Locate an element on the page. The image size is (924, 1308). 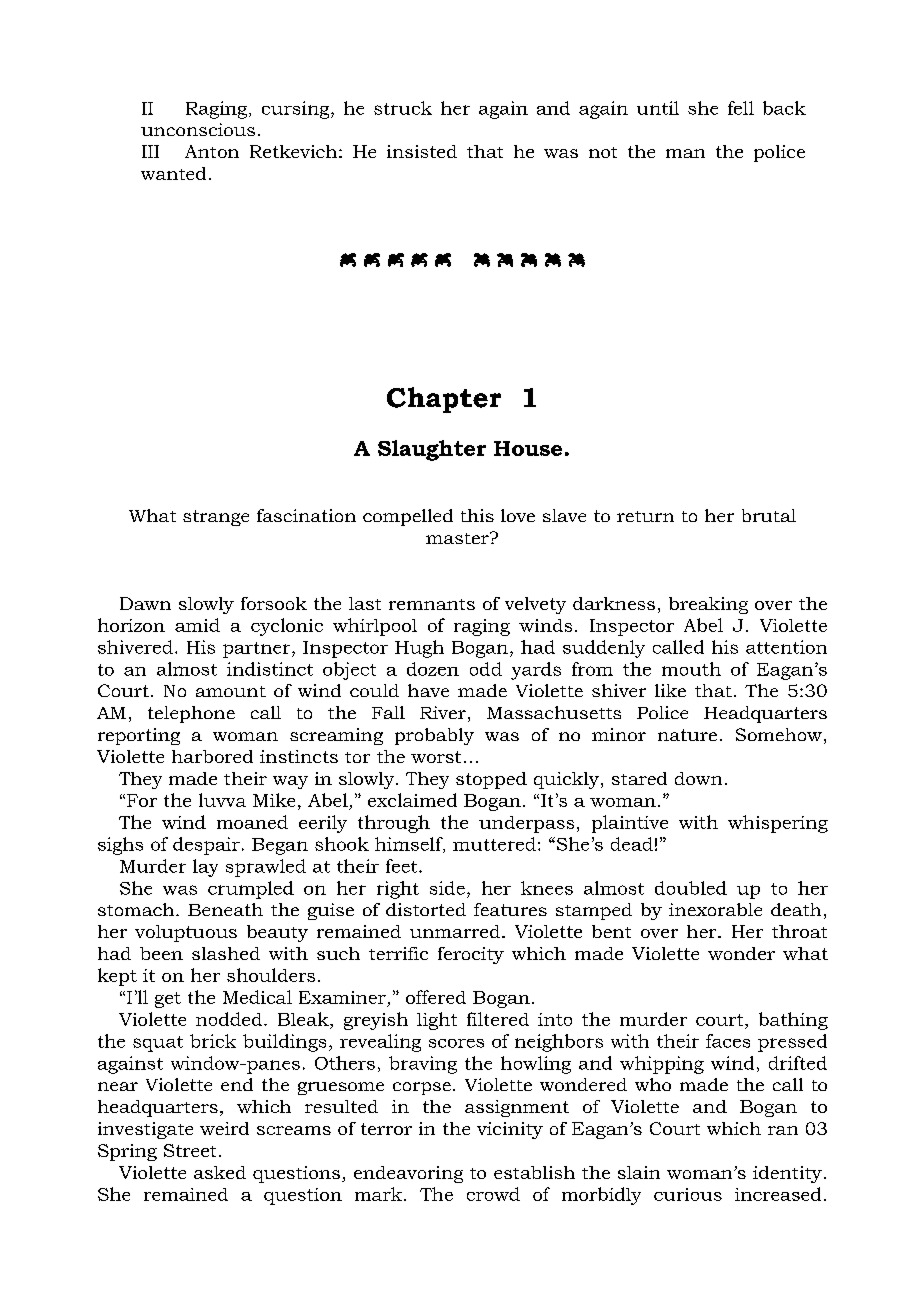
insisted is located at coordinates (422, 151).
